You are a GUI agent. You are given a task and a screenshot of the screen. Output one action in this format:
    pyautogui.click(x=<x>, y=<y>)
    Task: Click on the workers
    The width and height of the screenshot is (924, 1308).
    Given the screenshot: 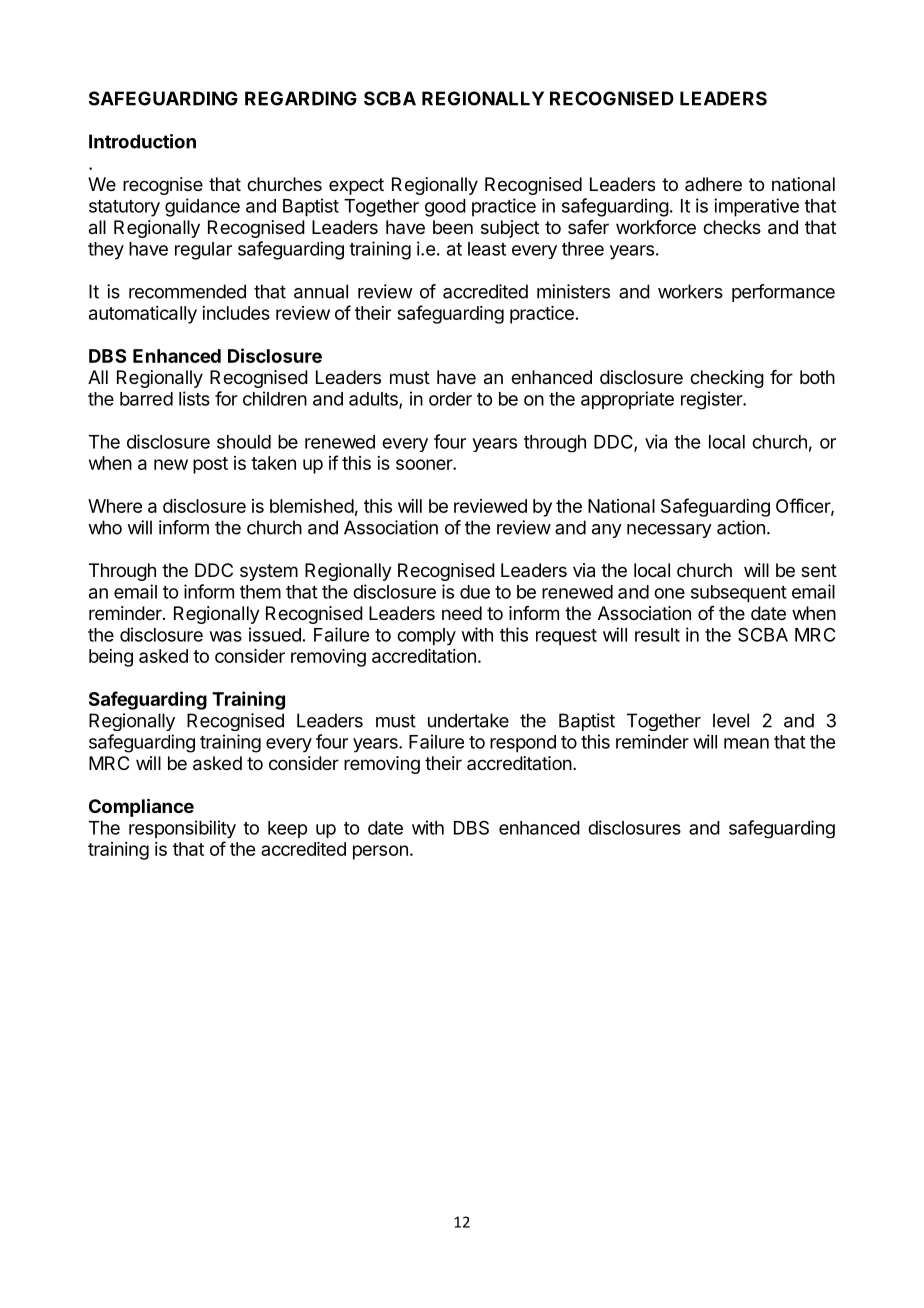 What is the action you would take?
    pyautogui.click(x=690, y=291)
